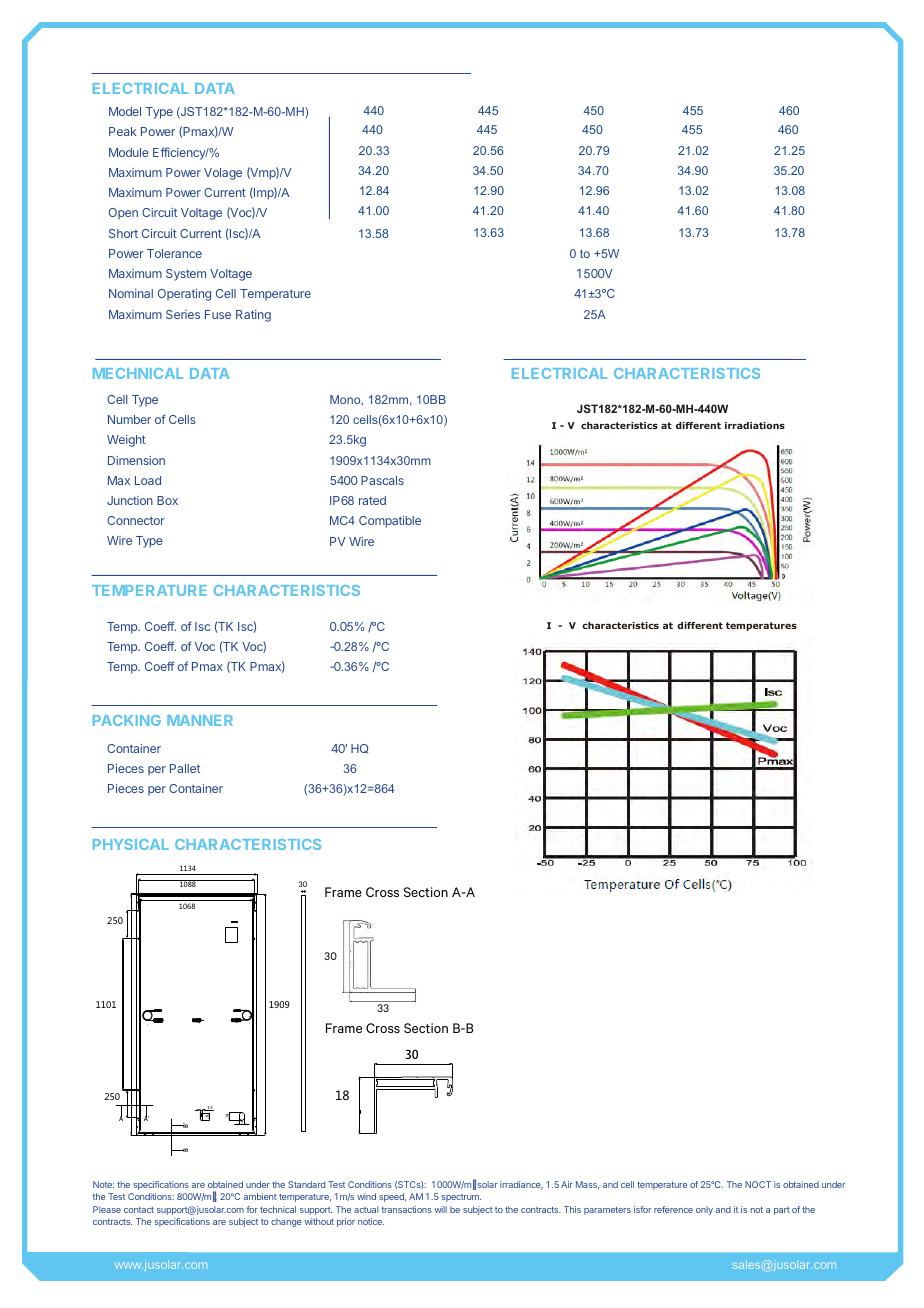  What do you see at coordinates (704, 1210) in the document?
I see `only` at bounding box center [704, 1210].
